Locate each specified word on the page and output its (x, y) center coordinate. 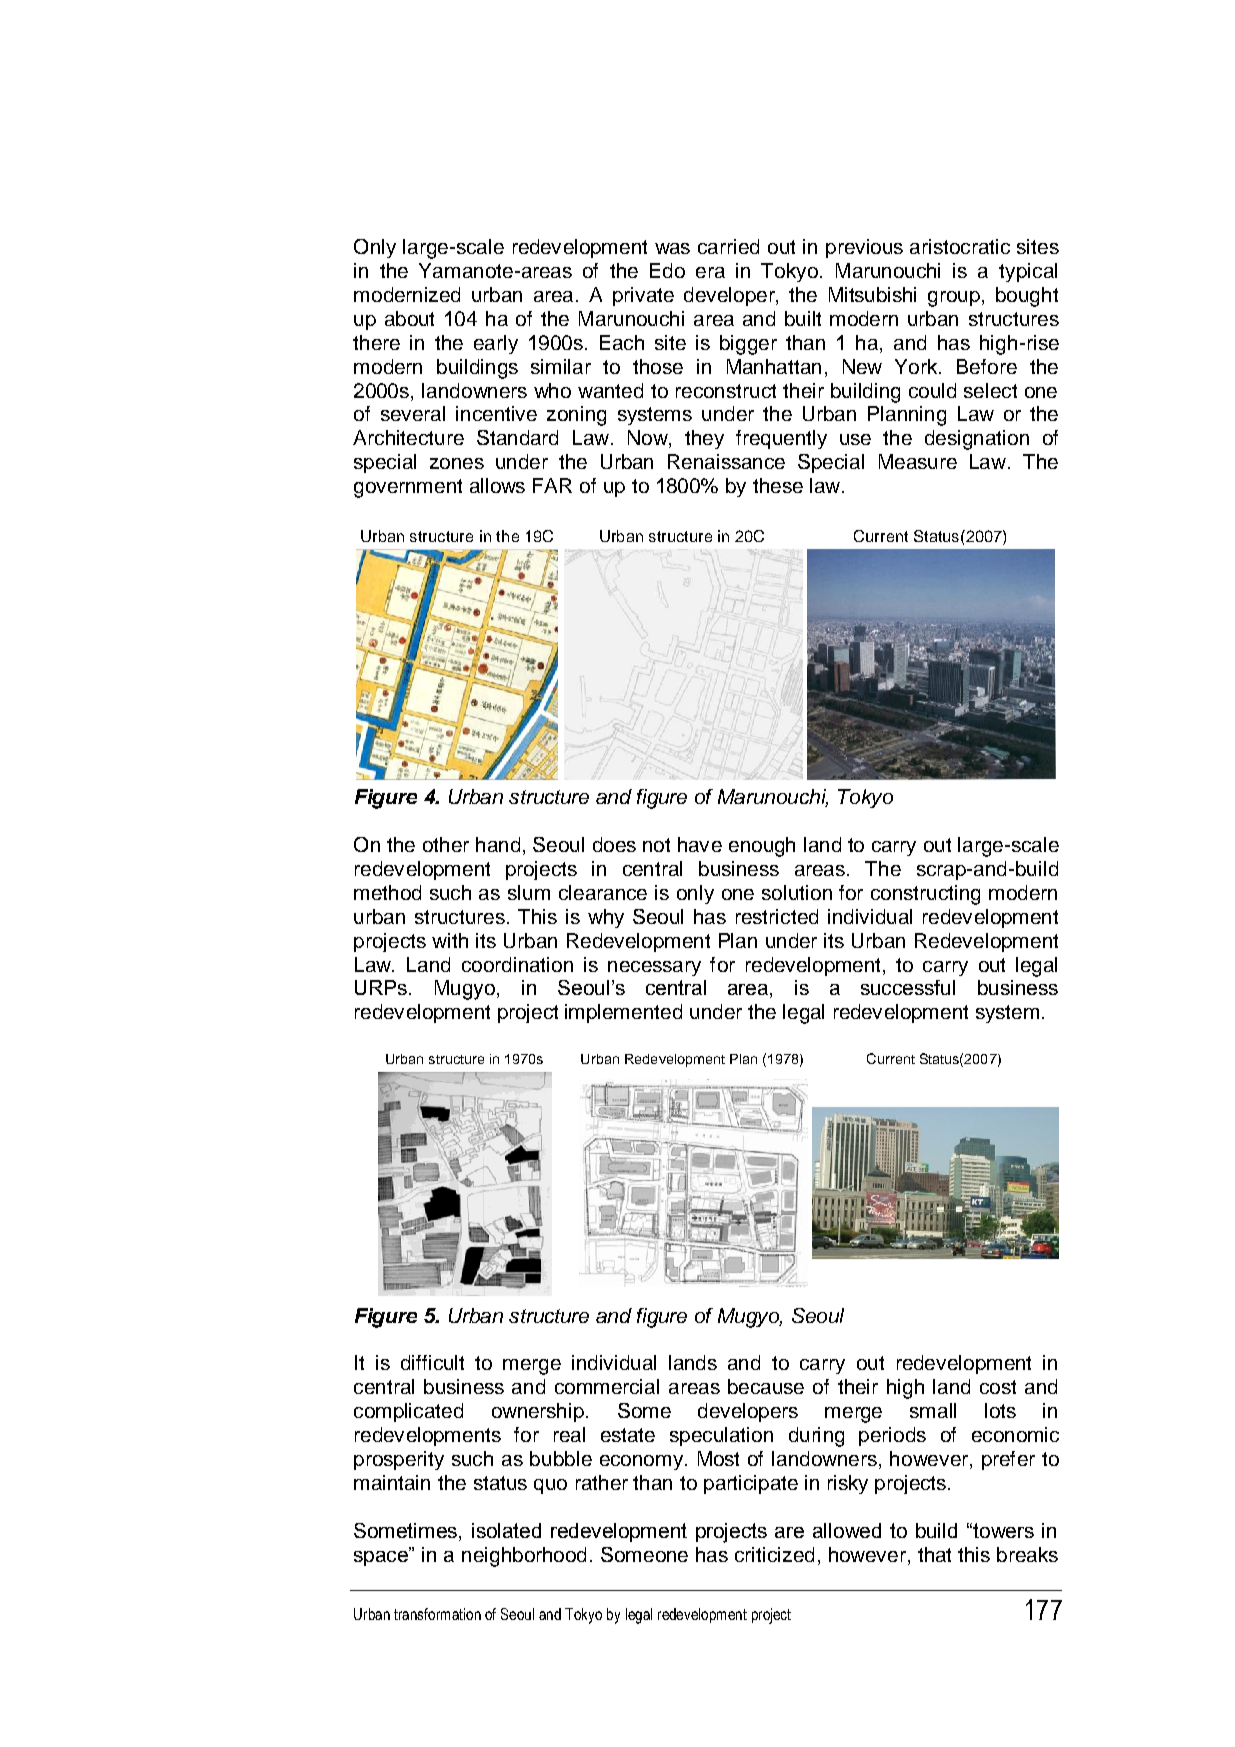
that (934, 1554)
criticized (774, 1554)
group (954, 299)
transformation (437, 1614)
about (409, 318)
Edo (667, 270)
